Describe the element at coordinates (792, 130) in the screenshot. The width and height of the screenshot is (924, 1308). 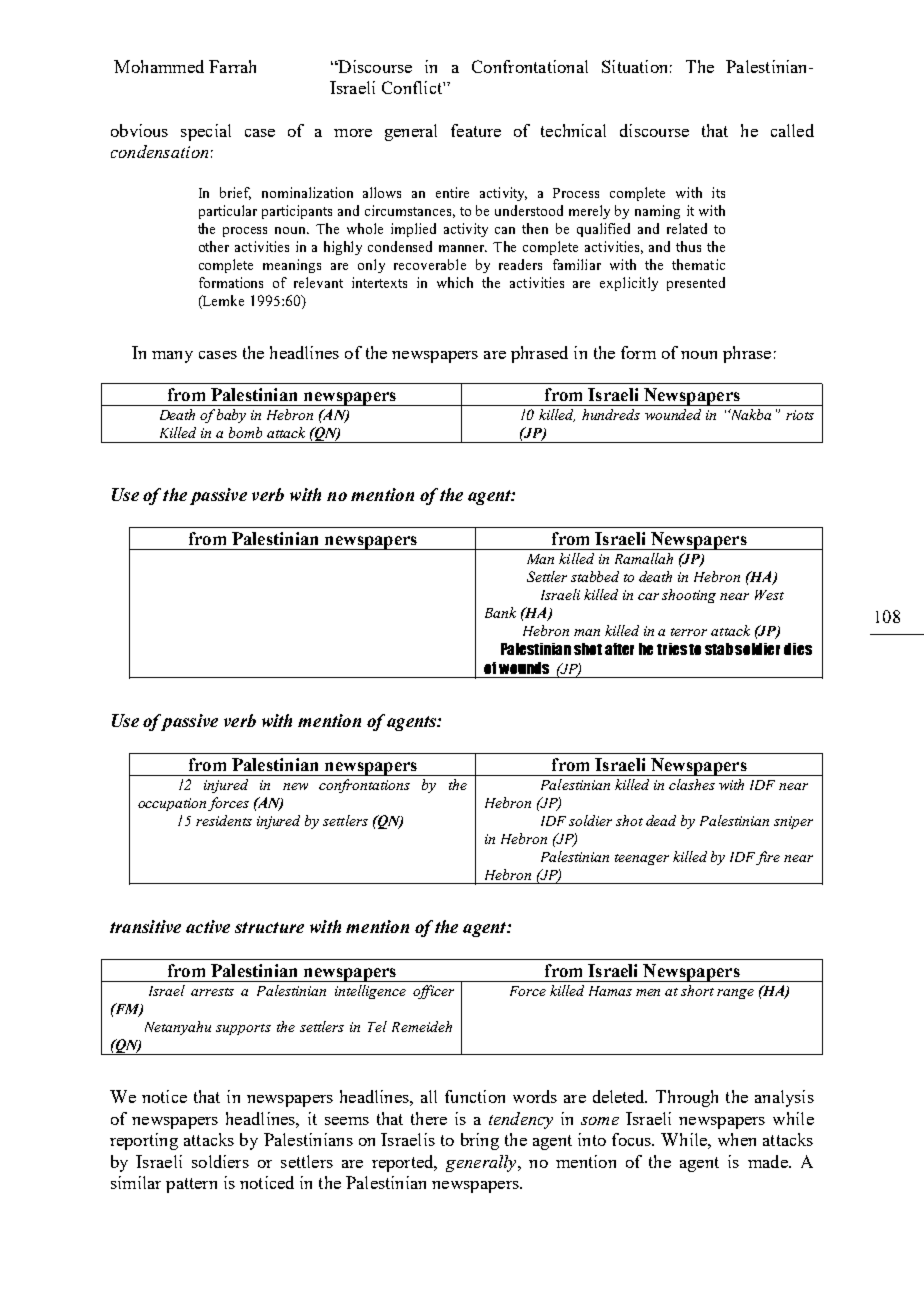
I see `called` at that location.
